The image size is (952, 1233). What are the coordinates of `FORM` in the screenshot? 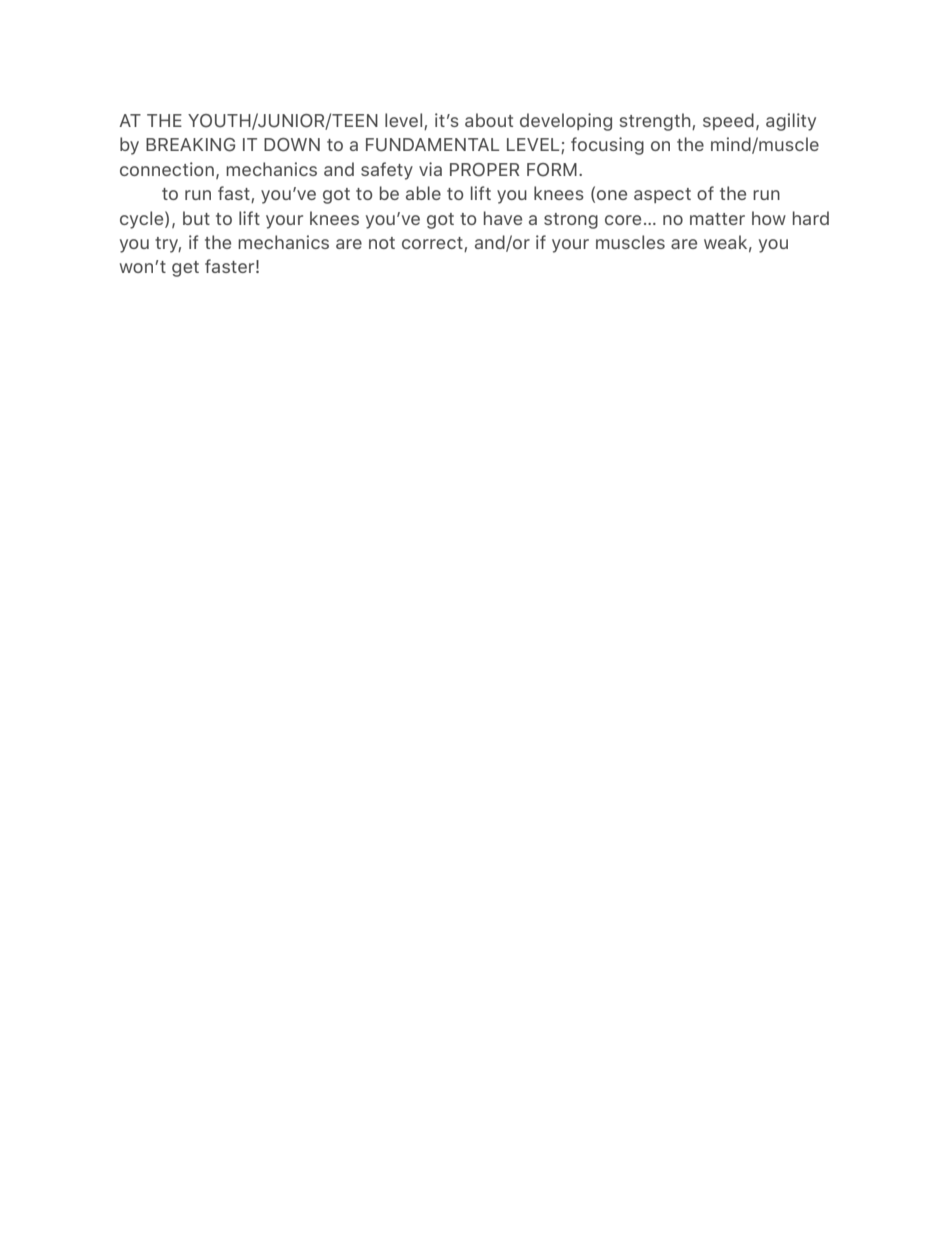 It's located at (552, 170).
